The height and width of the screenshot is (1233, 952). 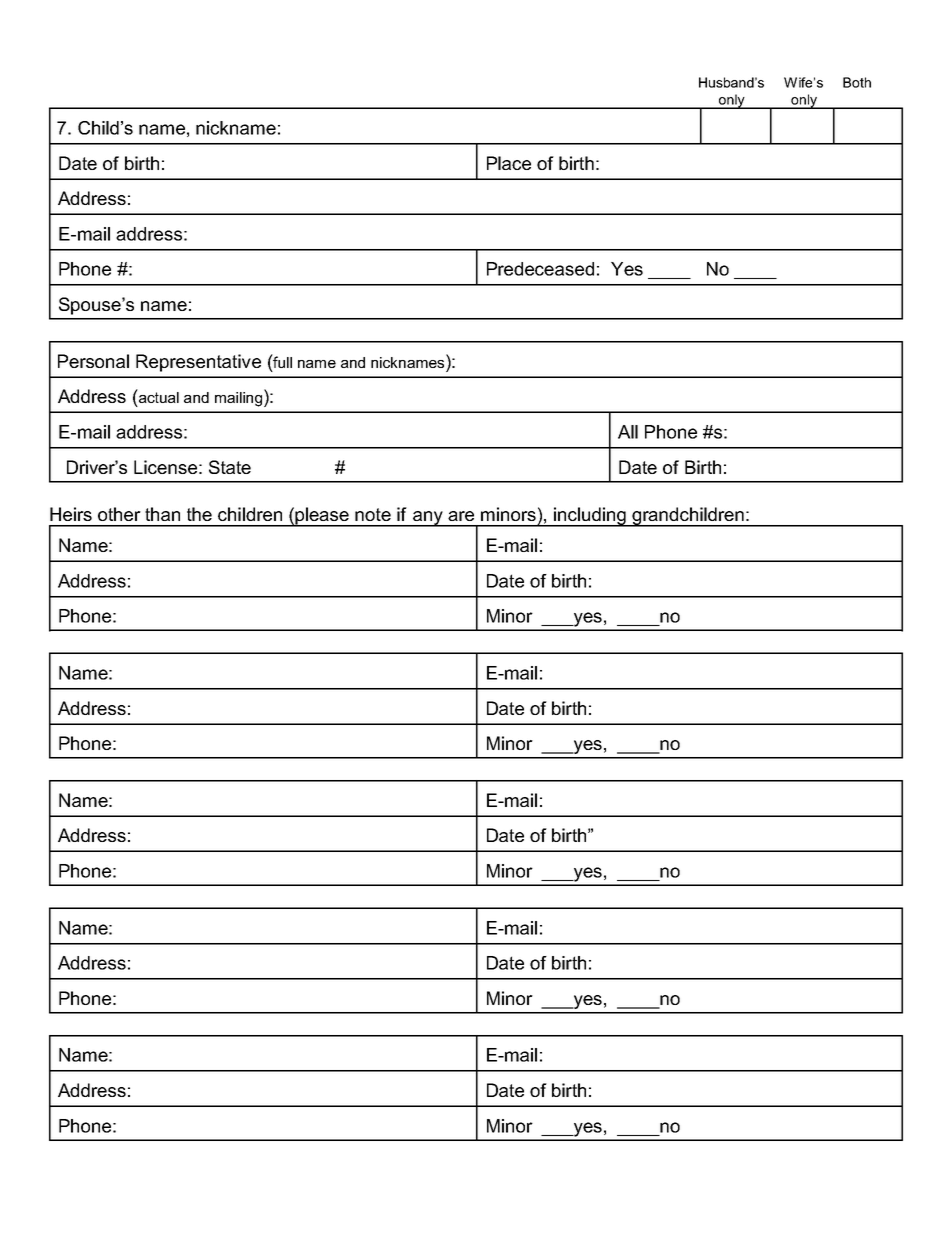 What do you see at coordinates (628, 432) in the screenshot?
I see `All` at bounding box center [628, 432].
